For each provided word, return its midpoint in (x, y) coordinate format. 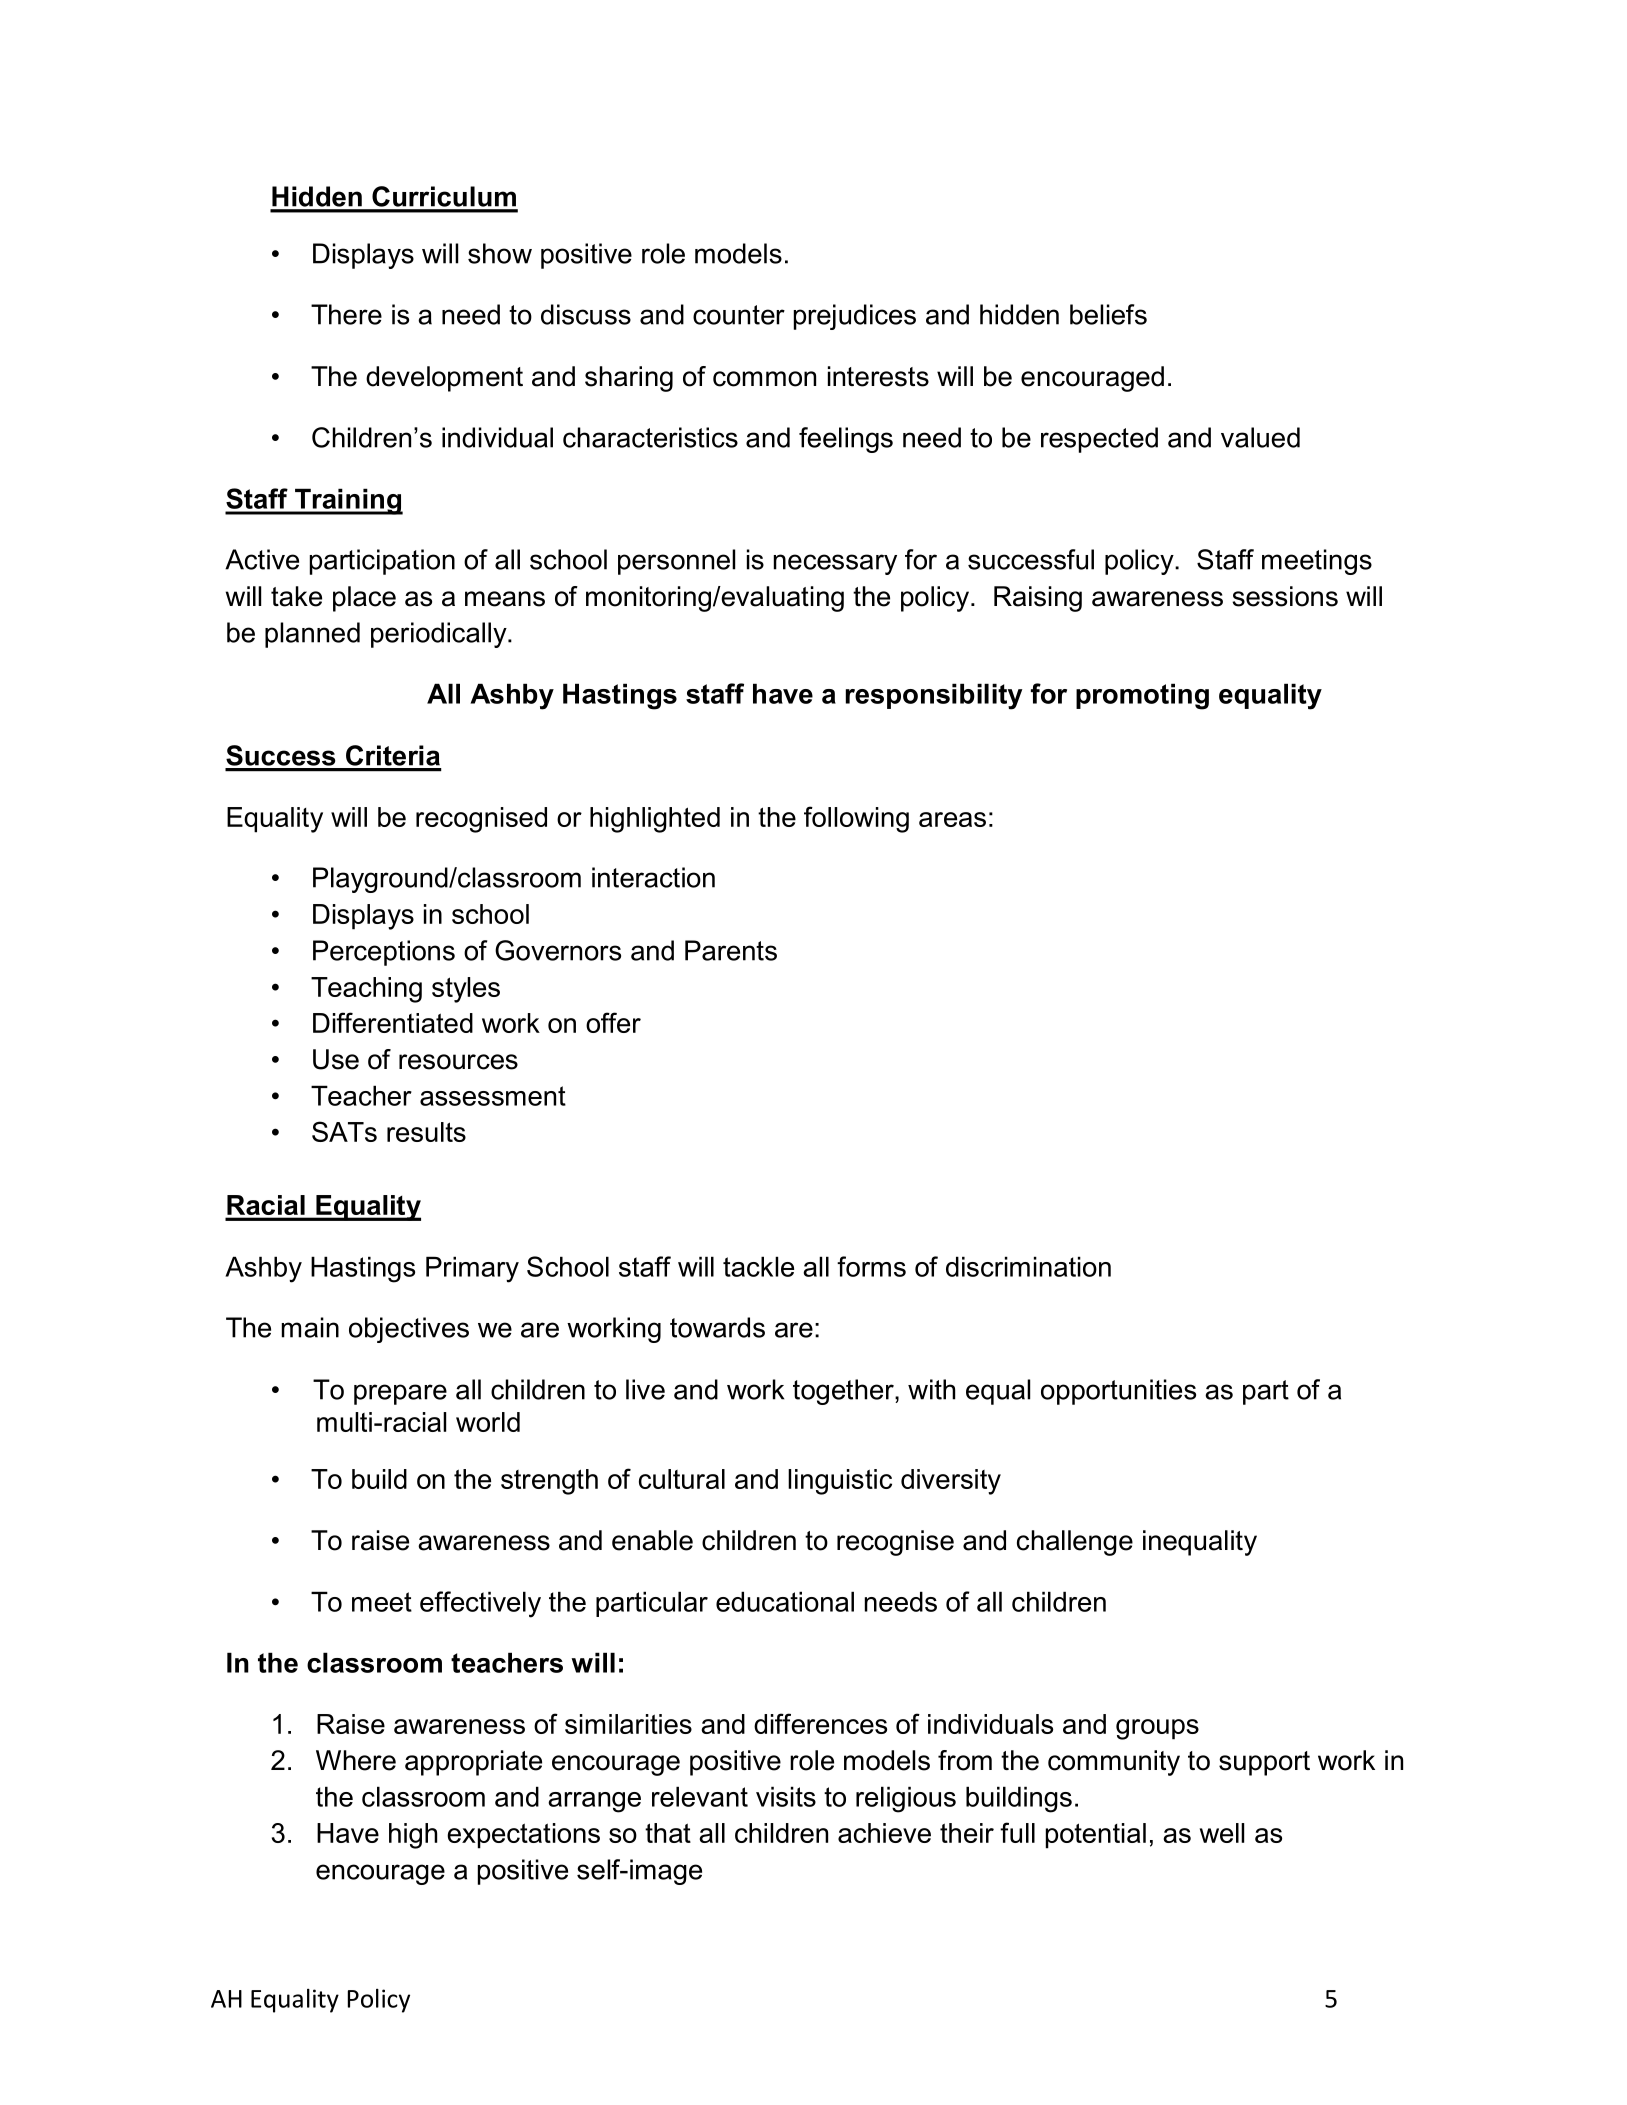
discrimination (1028, 1266)
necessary (835, 564)
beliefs (1108, 314)
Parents (731, 950)
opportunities (1118, 1392)
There (346, 314)
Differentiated (393, 1022)
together (844, 1392)
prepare (400, 1394)
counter (739, 315)
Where (356, 1760)
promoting (1142, 696)
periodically (440, 635)
